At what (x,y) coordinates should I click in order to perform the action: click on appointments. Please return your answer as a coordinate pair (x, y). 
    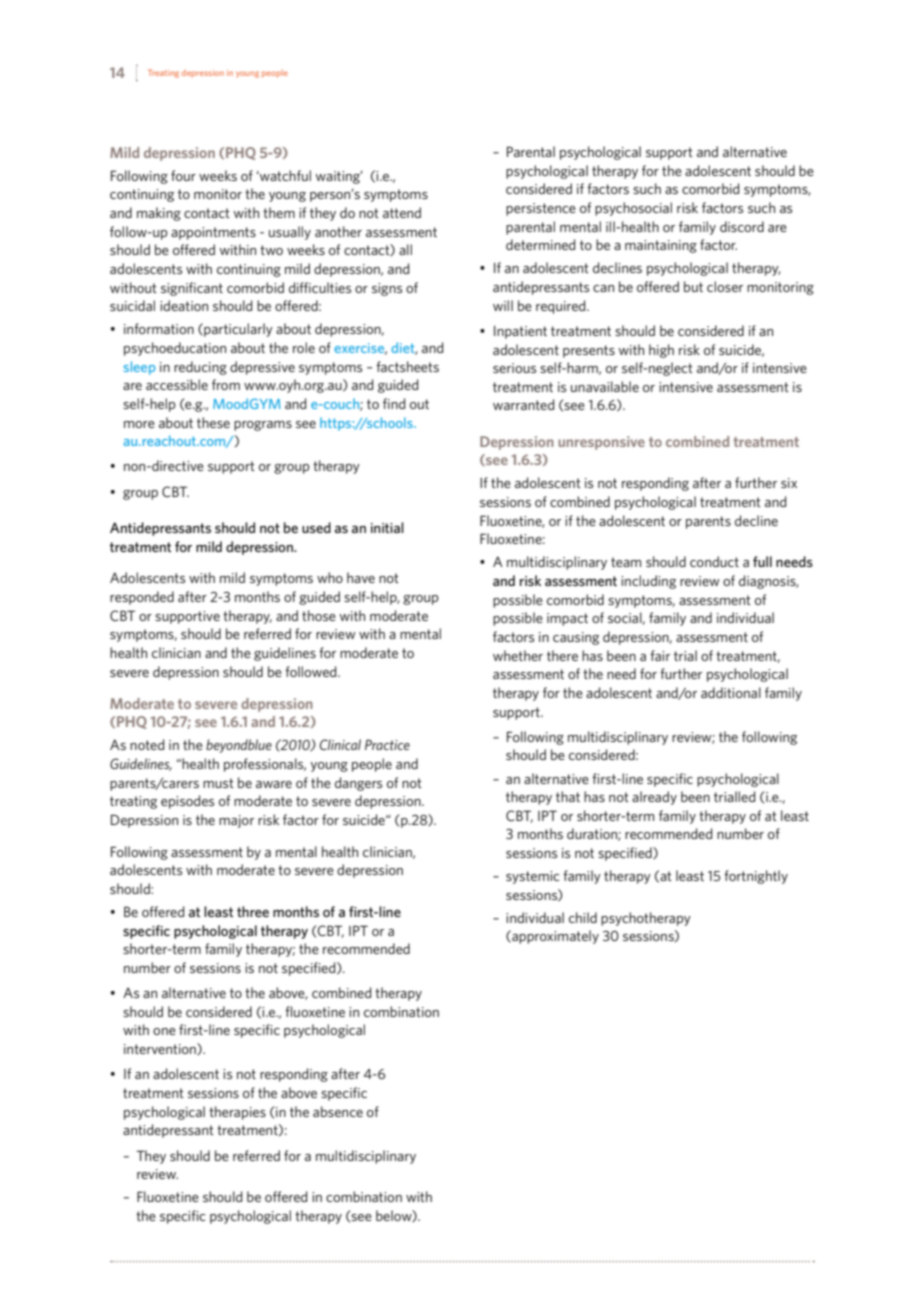
    Looking at the image, I should click on (213, 233).
